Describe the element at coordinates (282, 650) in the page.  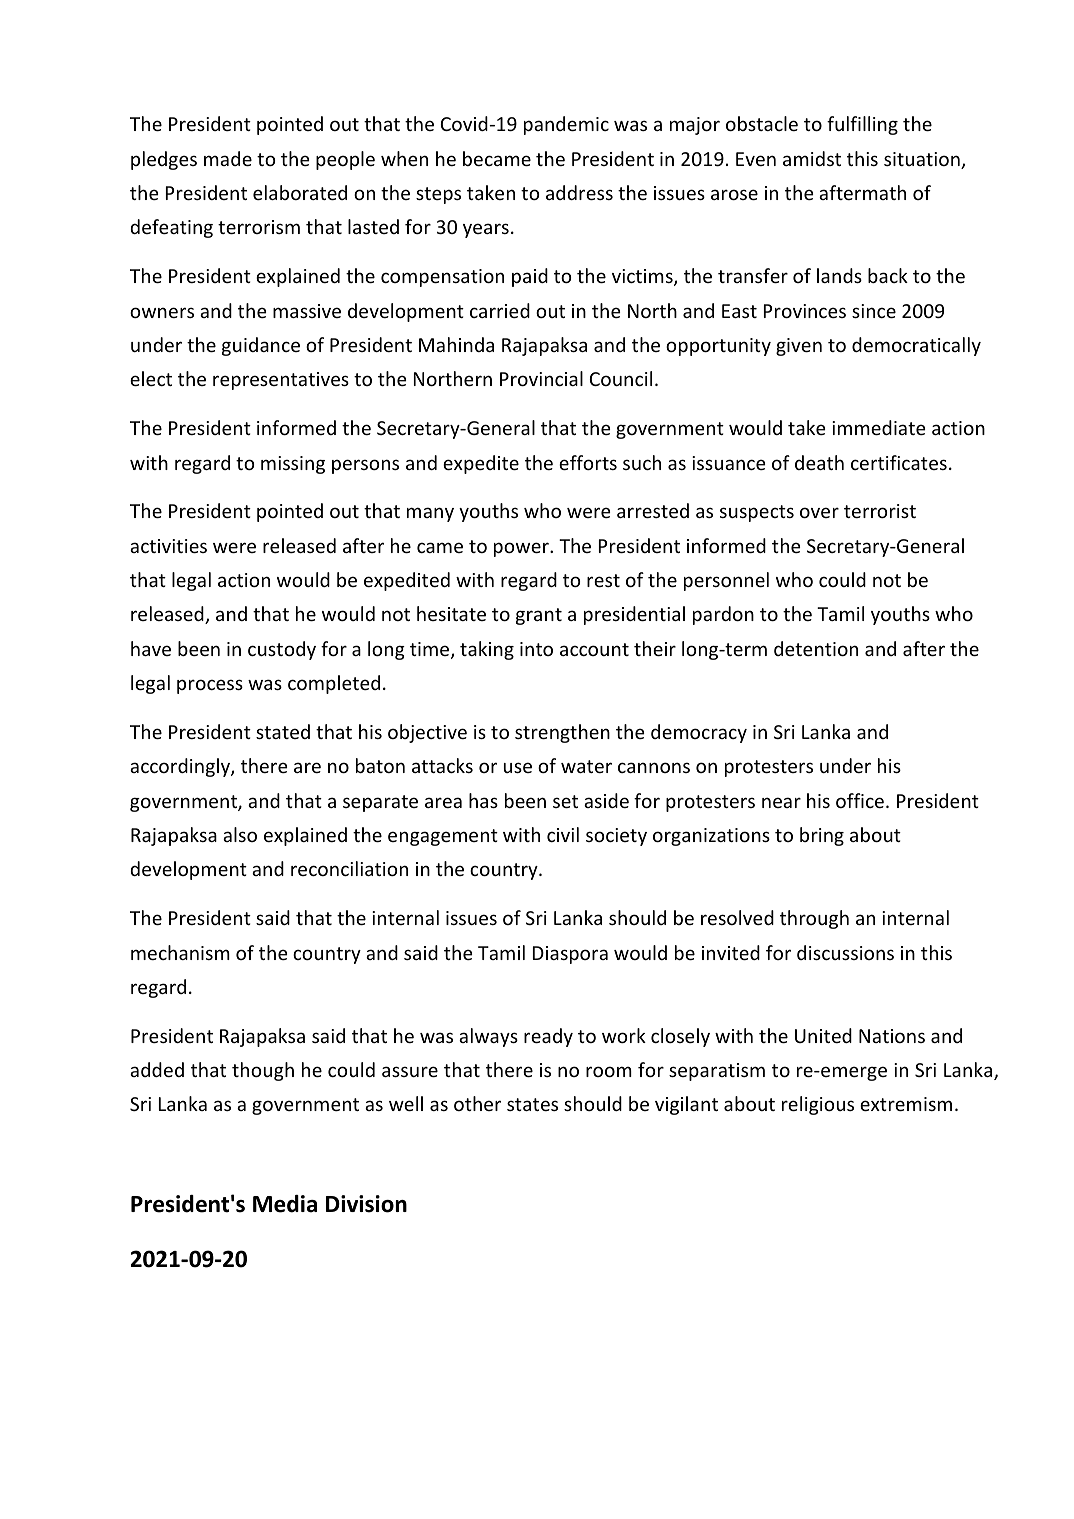
I see `custody` at that location.
